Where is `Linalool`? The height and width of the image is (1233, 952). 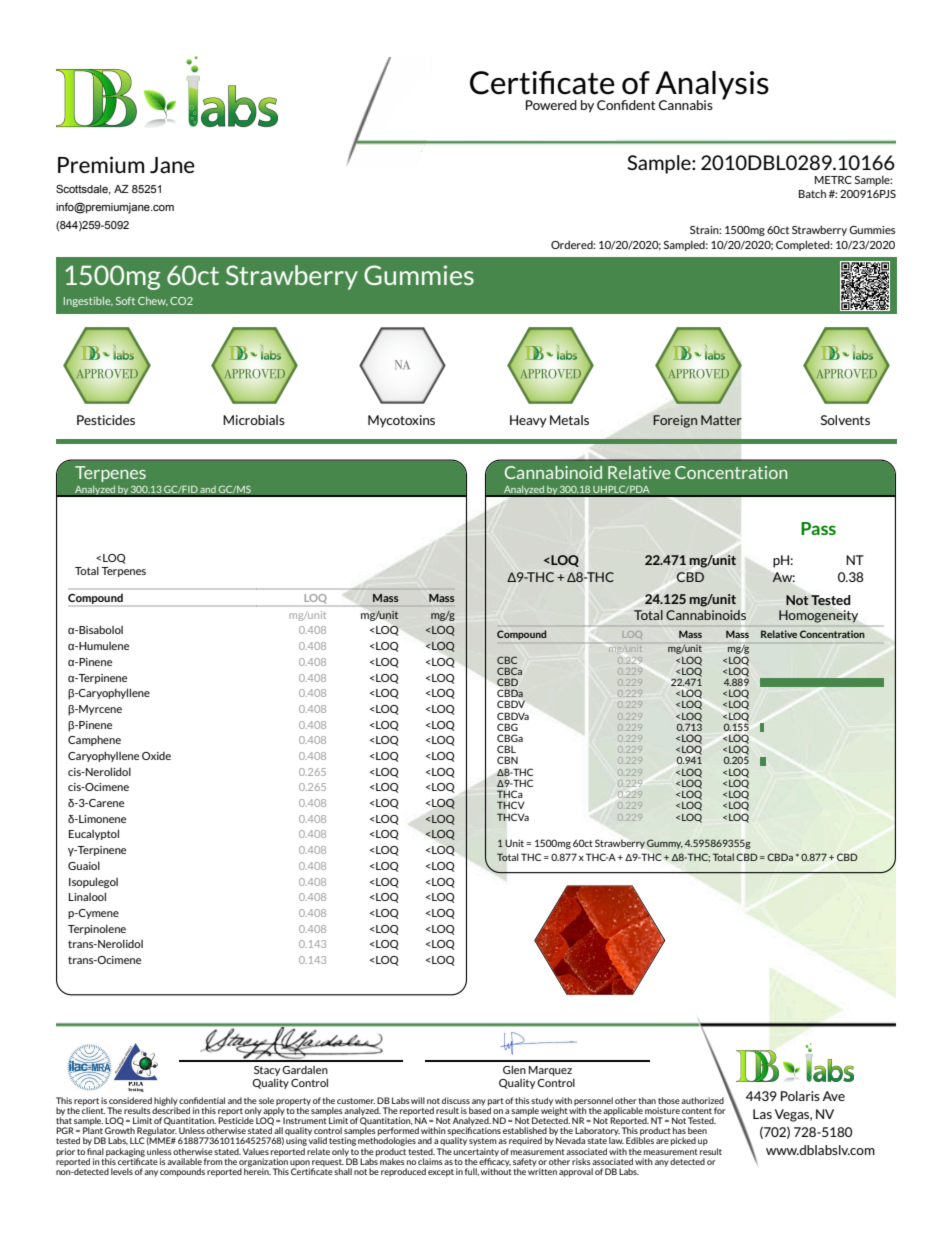
Linalool is located at coordinates (87, 896).
